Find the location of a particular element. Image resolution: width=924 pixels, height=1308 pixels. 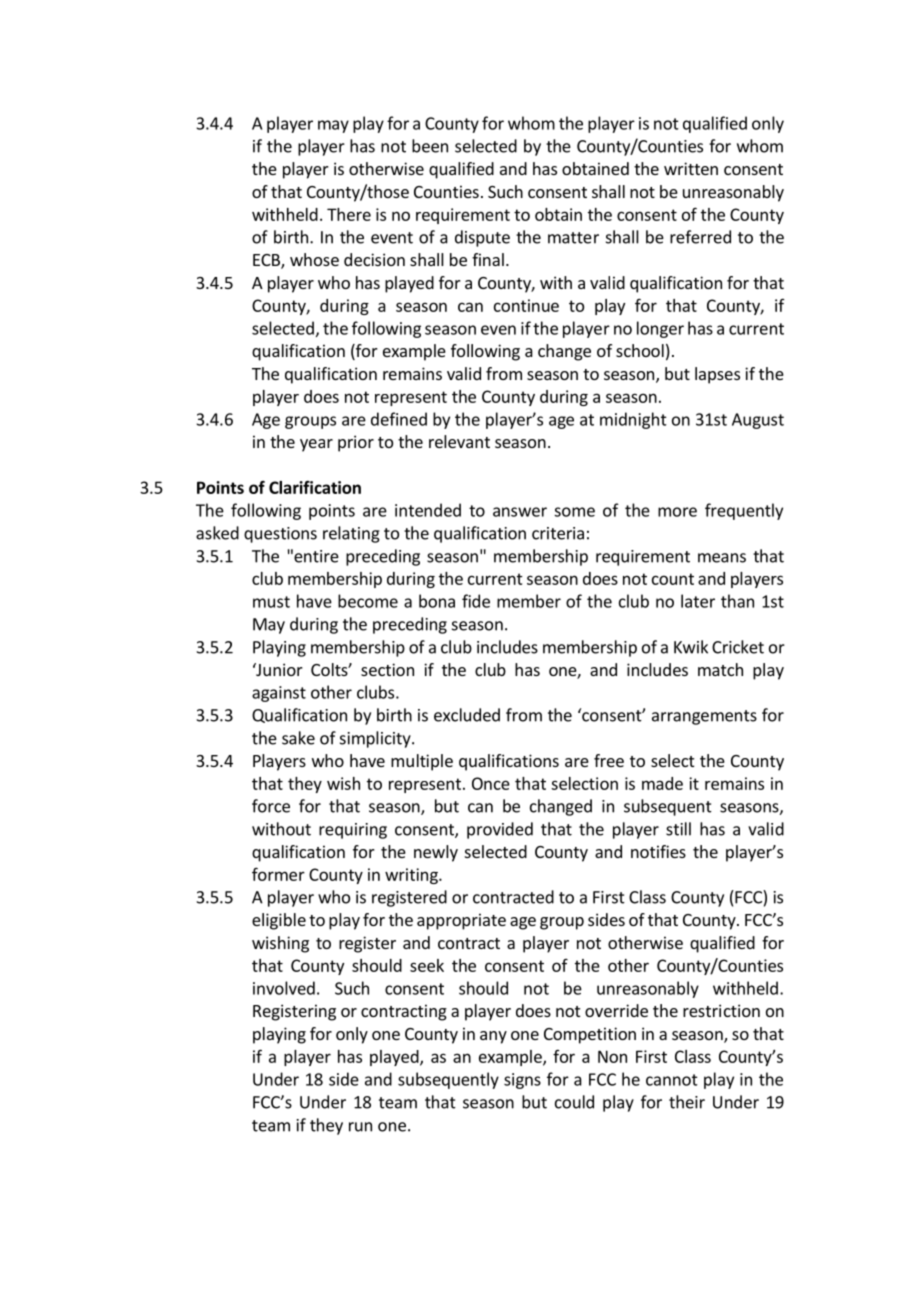

run is located at coordinates (360, 1127).
